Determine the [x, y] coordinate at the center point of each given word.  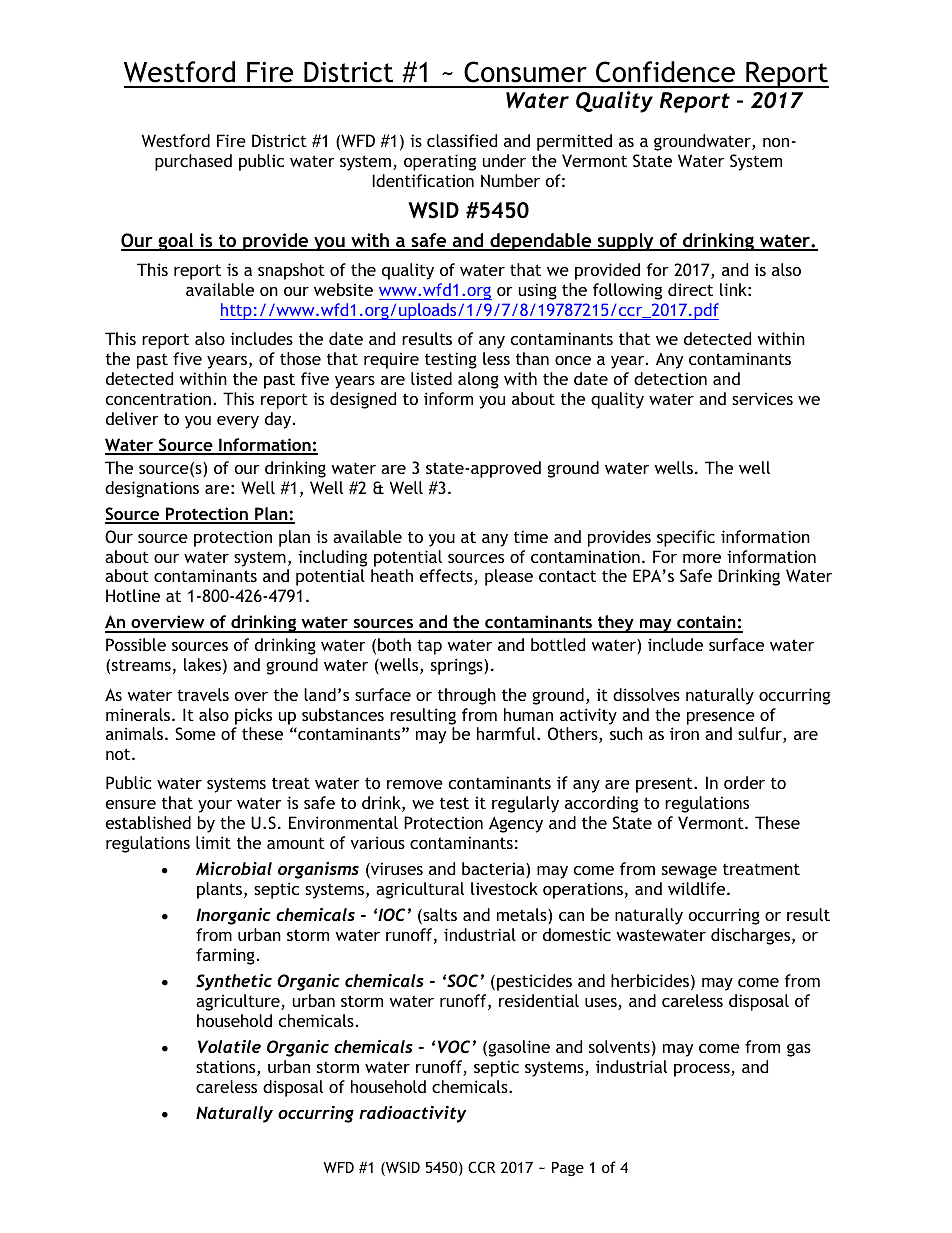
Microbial [234, 868]
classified [462, 140]
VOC [454, 1046]
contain [706, 623]
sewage [689, 872]
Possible [136, 644]
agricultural [420, 890]
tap [429, 647]
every [238, 422]
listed [431, 378]
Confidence [665, 72]
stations [227, 1068]
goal [176, 242]
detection [670, 378]
